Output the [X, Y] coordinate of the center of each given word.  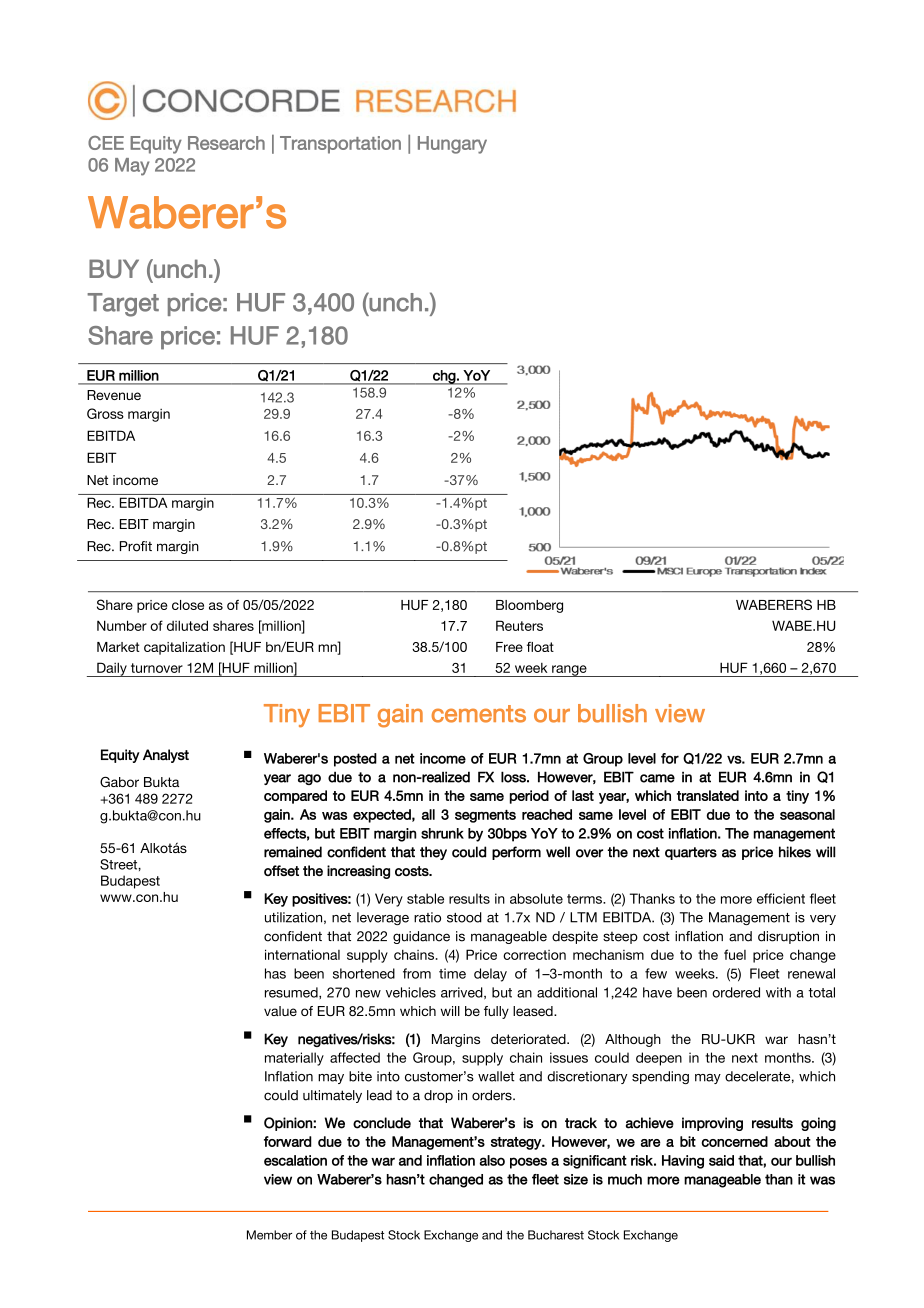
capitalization [184, 648]
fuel [735, 954]
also [492, 1160]
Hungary [452, 145]
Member [269, 1235]
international [302, 954]
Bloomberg [529, 606]
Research [226, 143]
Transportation [340, 145]
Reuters [519, 625]
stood [464, 917]
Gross [105, 413]
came [657, 778]
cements [479, 714]
